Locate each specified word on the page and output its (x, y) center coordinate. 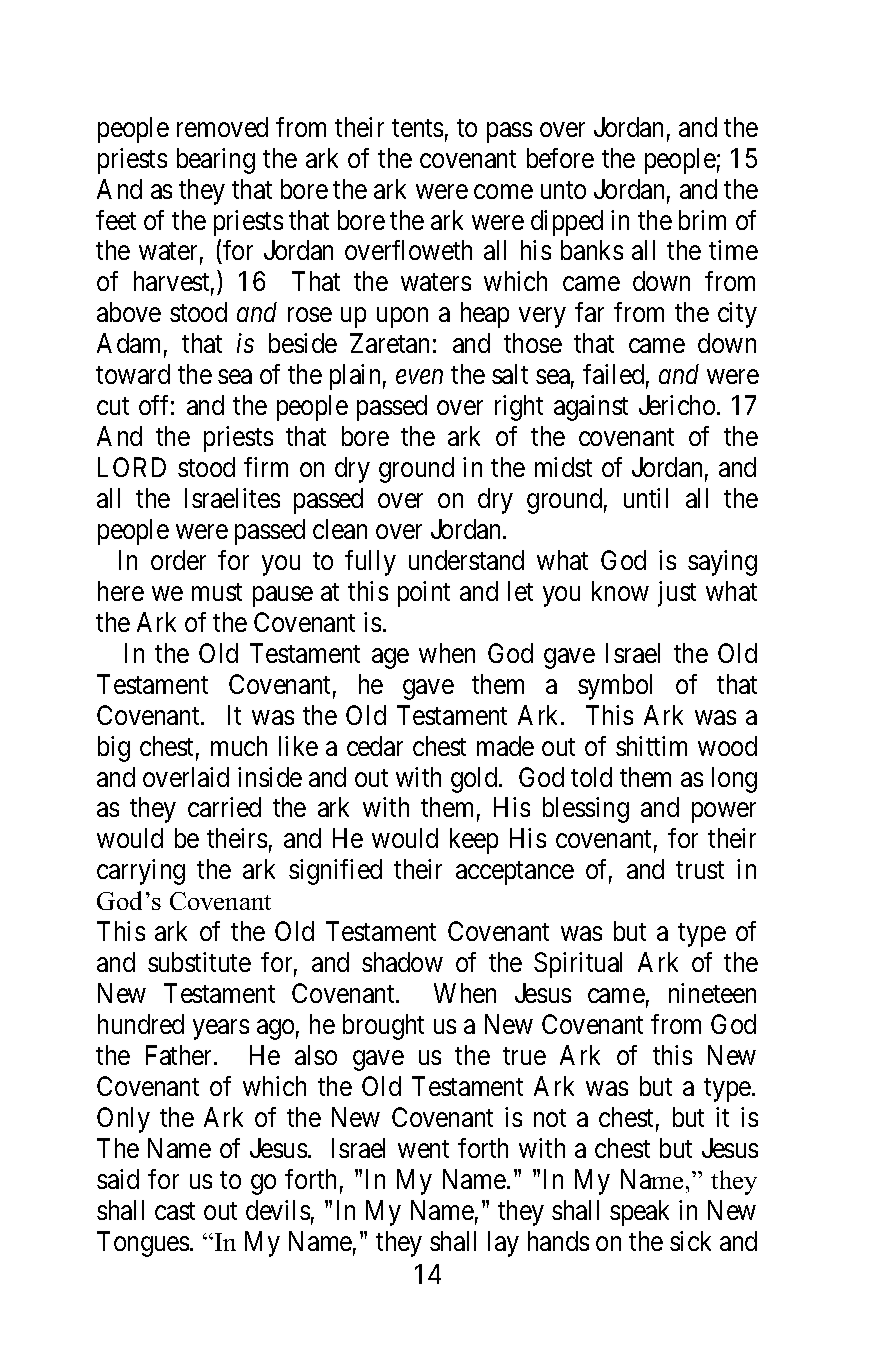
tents (417, 128)
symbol (615, 687)
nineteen (712, 993)
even (419, 377)
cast (175, 1211)
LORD (132, 467)
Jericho (677, 405)
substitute (199, 962)
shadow (402, 962)
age (390, 658)
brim (702, 220)
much (239, 746)
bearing (216, 161)
